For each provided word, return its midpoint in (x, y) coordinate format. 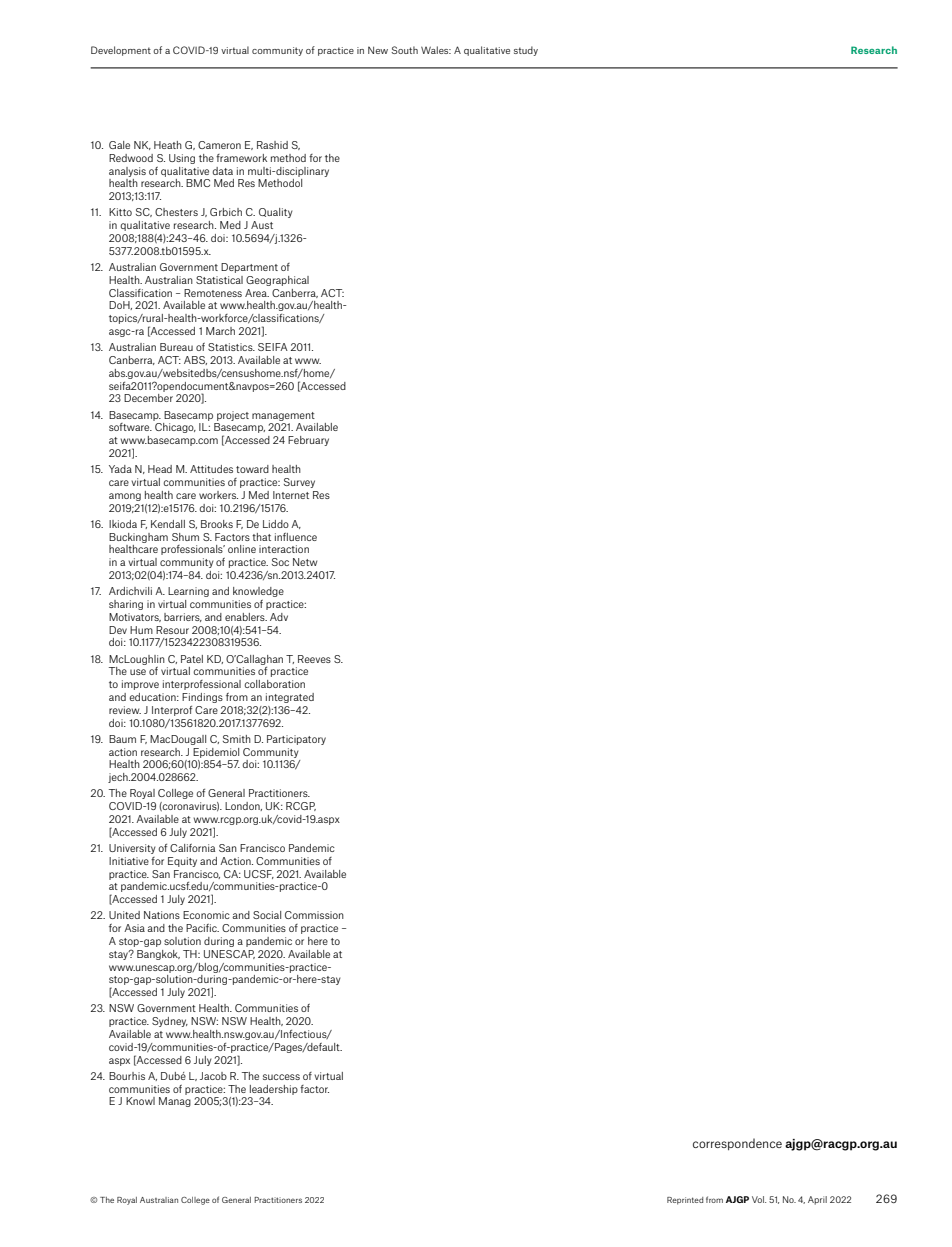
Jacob (213, 1076)
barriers (183, 617)
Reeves (314, 659)
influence (296, 537)
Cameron (219, 145)
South (404, 50)
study (526, 51)
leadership (274, 1090)
